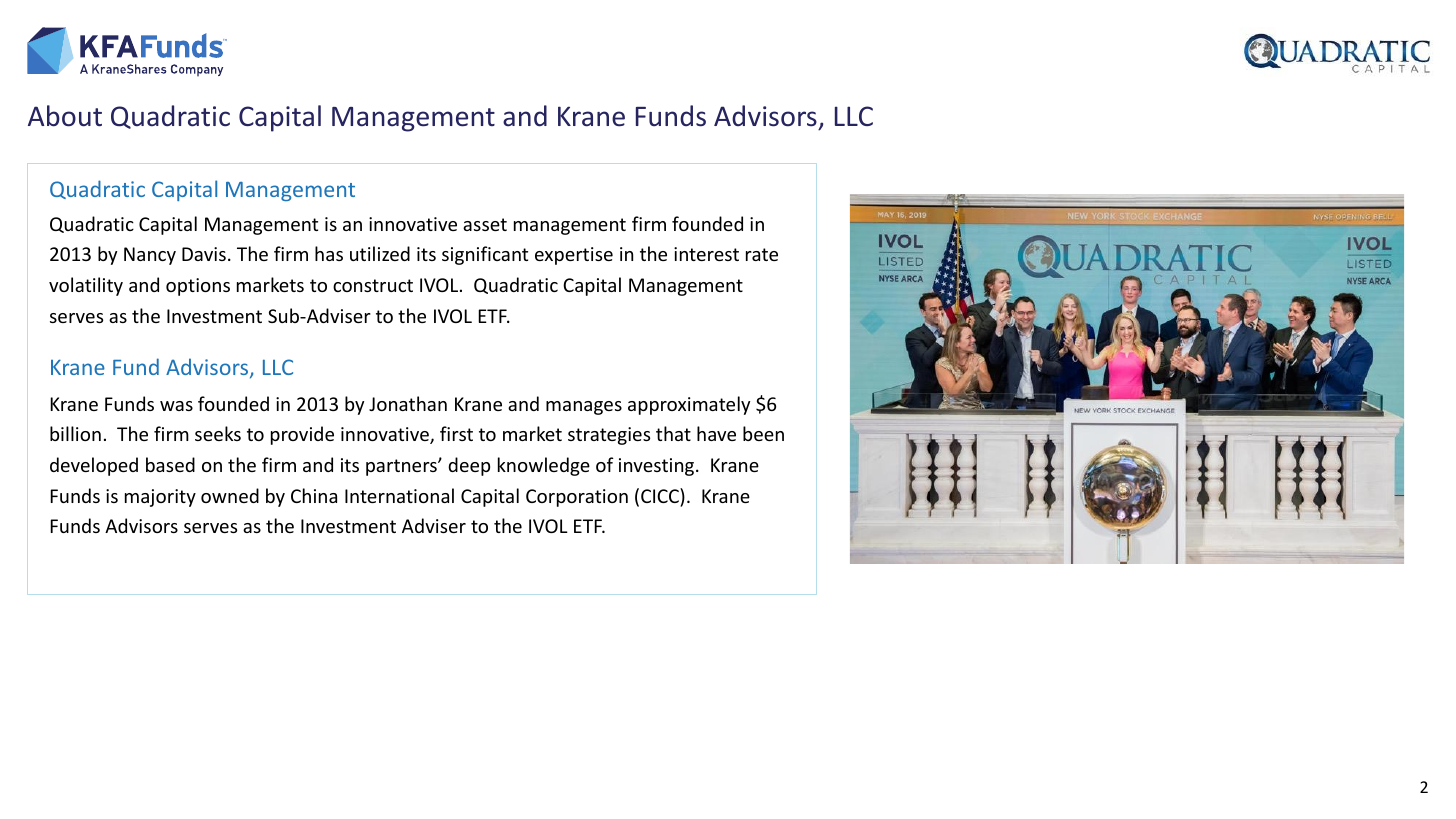 The height and width of the page is (819, 1456). I want to click on options, so click(198, 287).
